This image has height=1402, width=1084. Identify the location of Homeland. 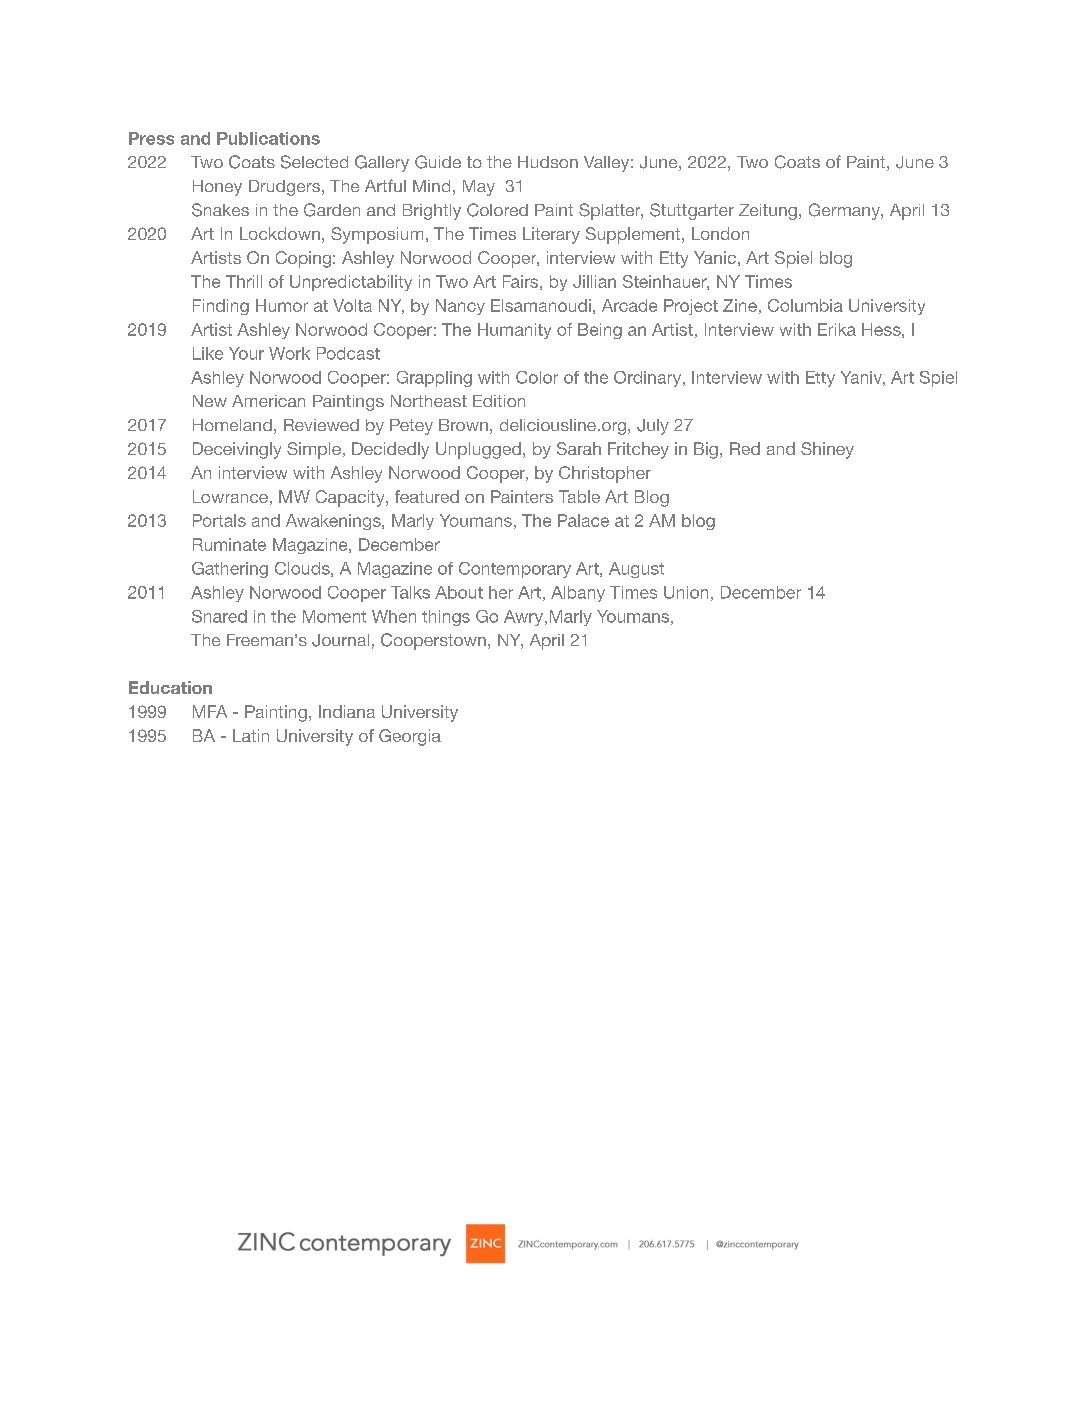
(232, 425).
